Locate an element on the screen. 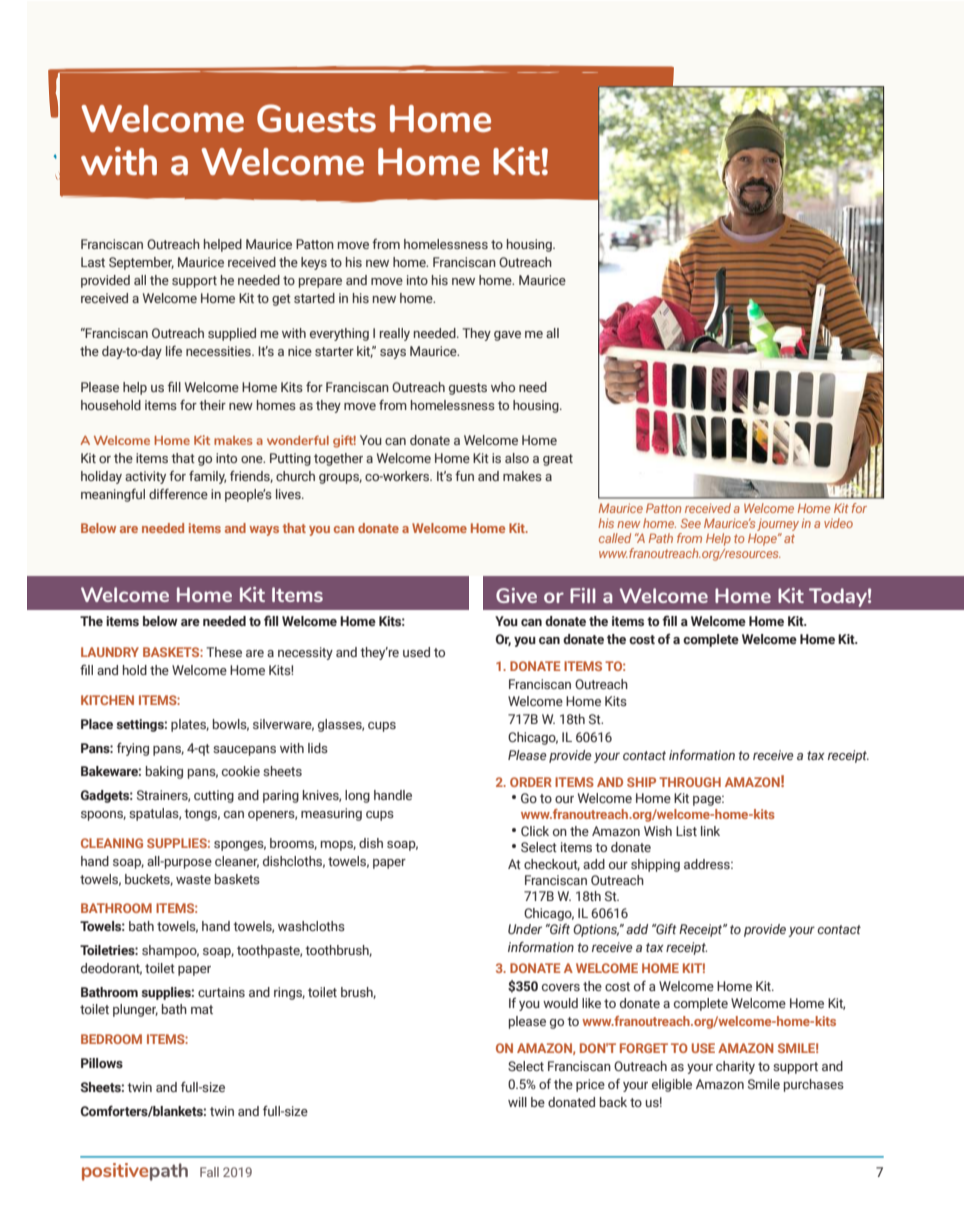  will is located at coordinates (517, 1102).
